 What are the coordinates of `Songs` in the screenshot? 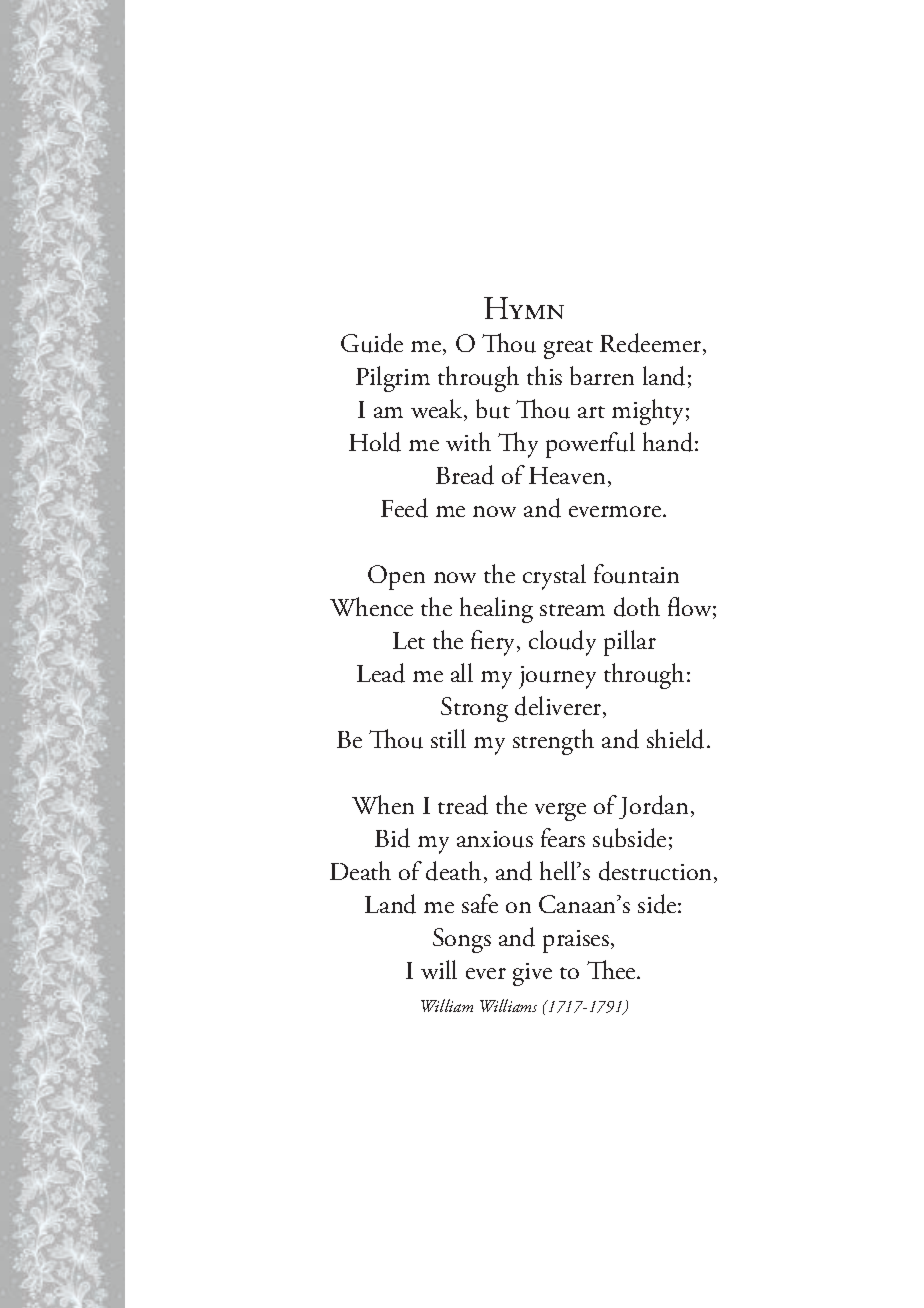 It's located at (462, 940).
